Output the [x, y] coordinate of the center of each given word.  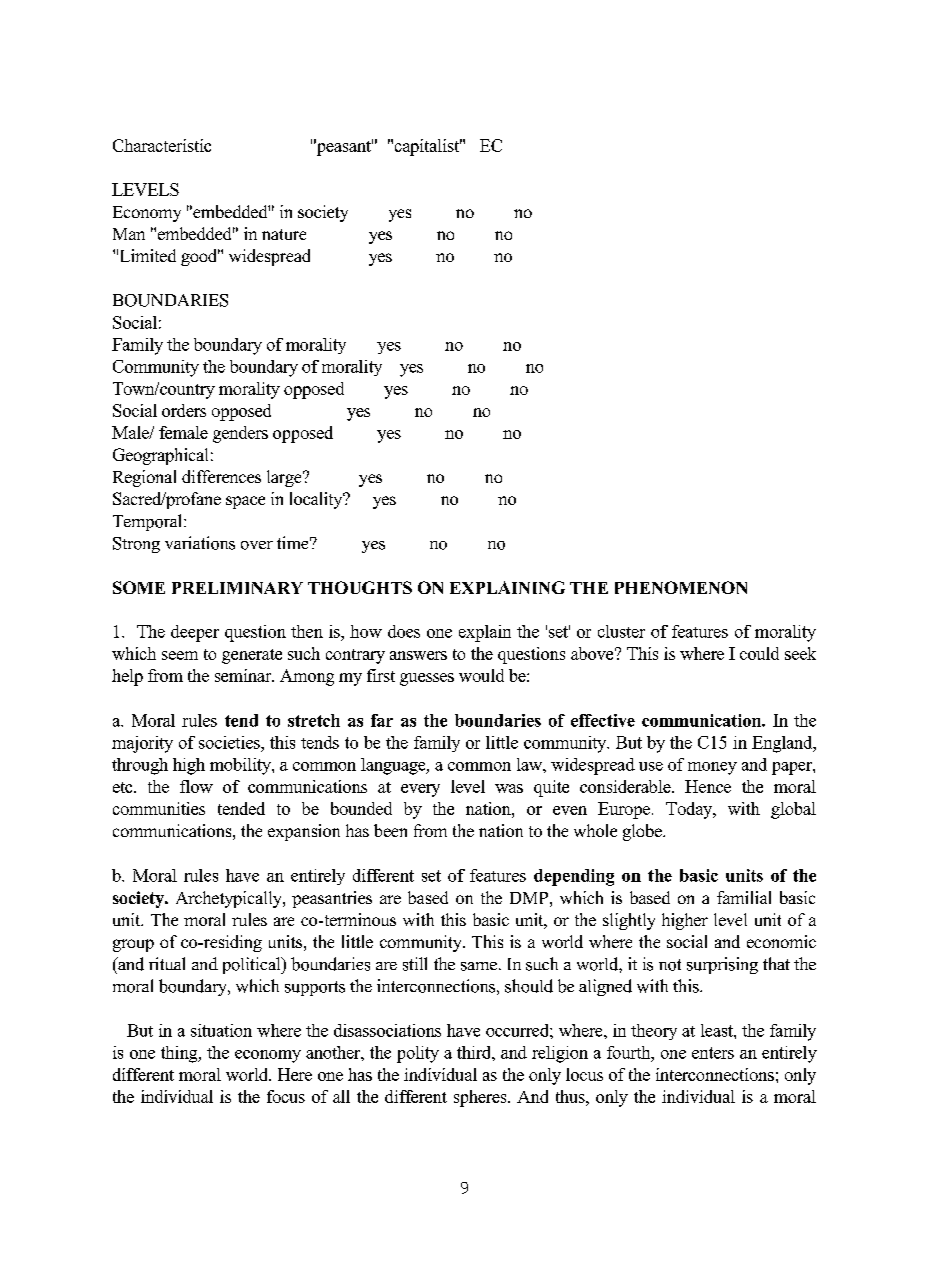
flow [196, 786]
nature [284, 234]
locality [317, 500]
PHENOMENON [681, 587]
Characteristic [162, 145]
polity [418, 1054]
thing [180, 1054]
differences [221, 476]
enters [713, 1053]
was [509, 788]
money [712, 768]
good [200, 257]
